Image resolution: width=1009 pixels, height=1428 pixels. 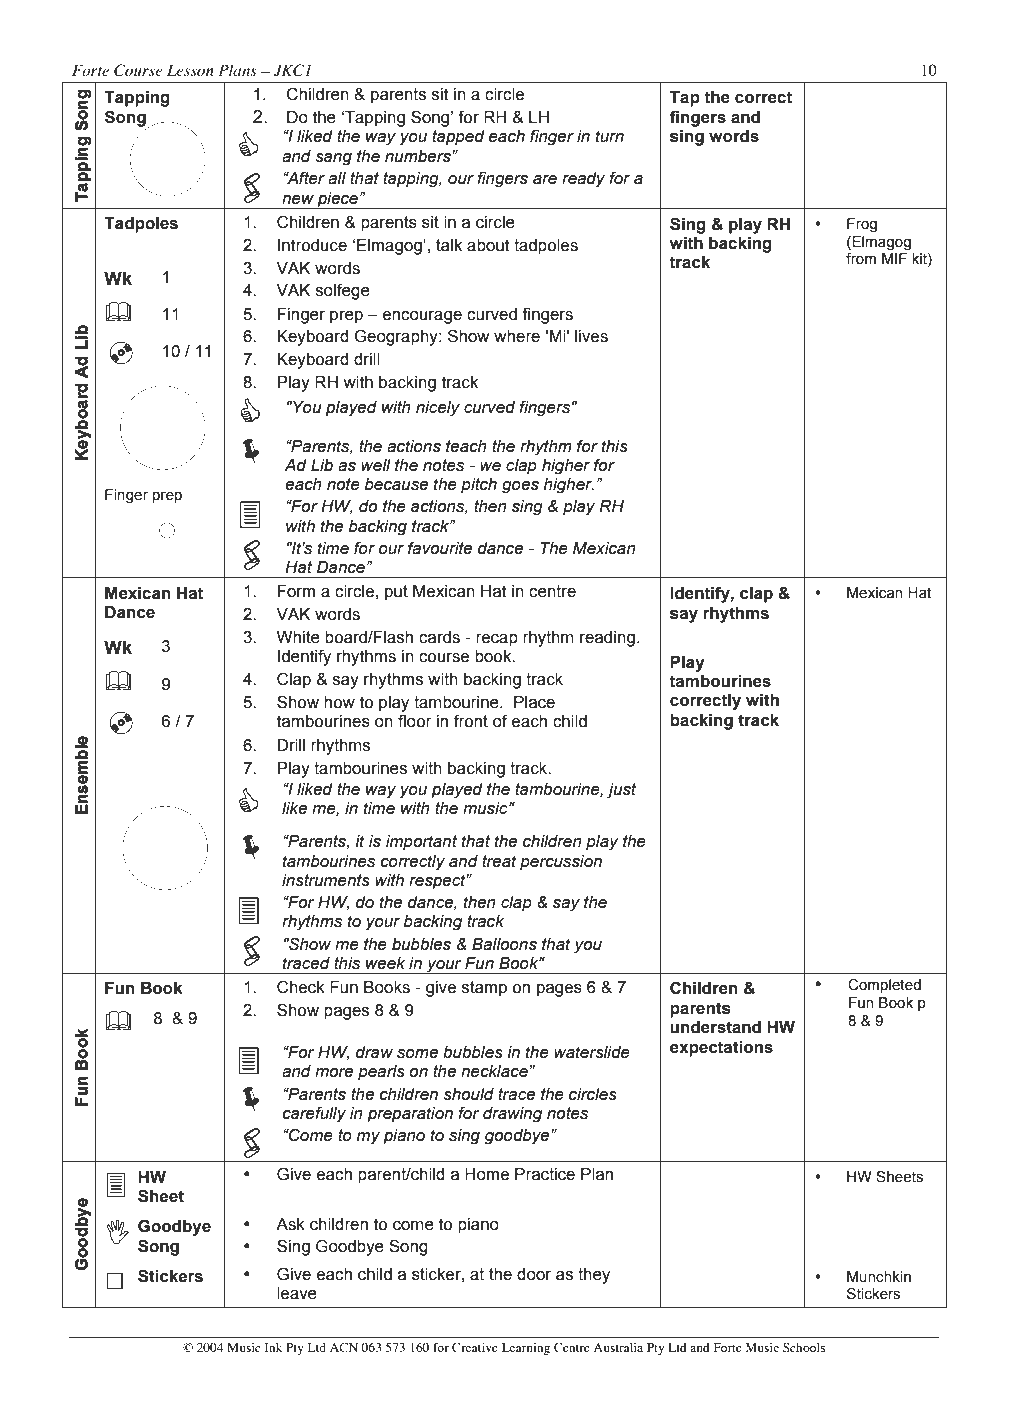 I want to click on leave, so click(x=297, y=1293).
